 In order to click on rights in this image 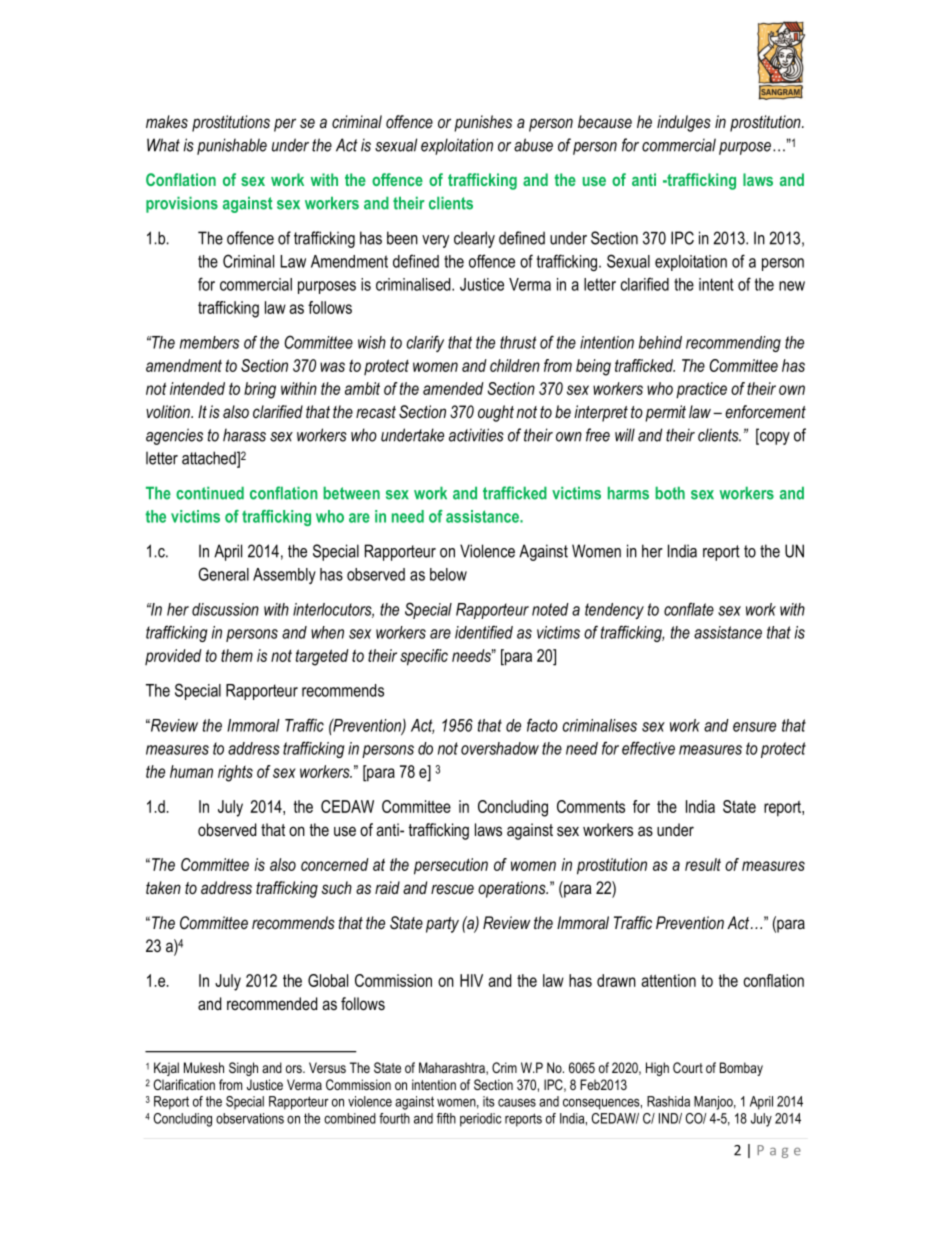, I will do `click(235, 773)`.
